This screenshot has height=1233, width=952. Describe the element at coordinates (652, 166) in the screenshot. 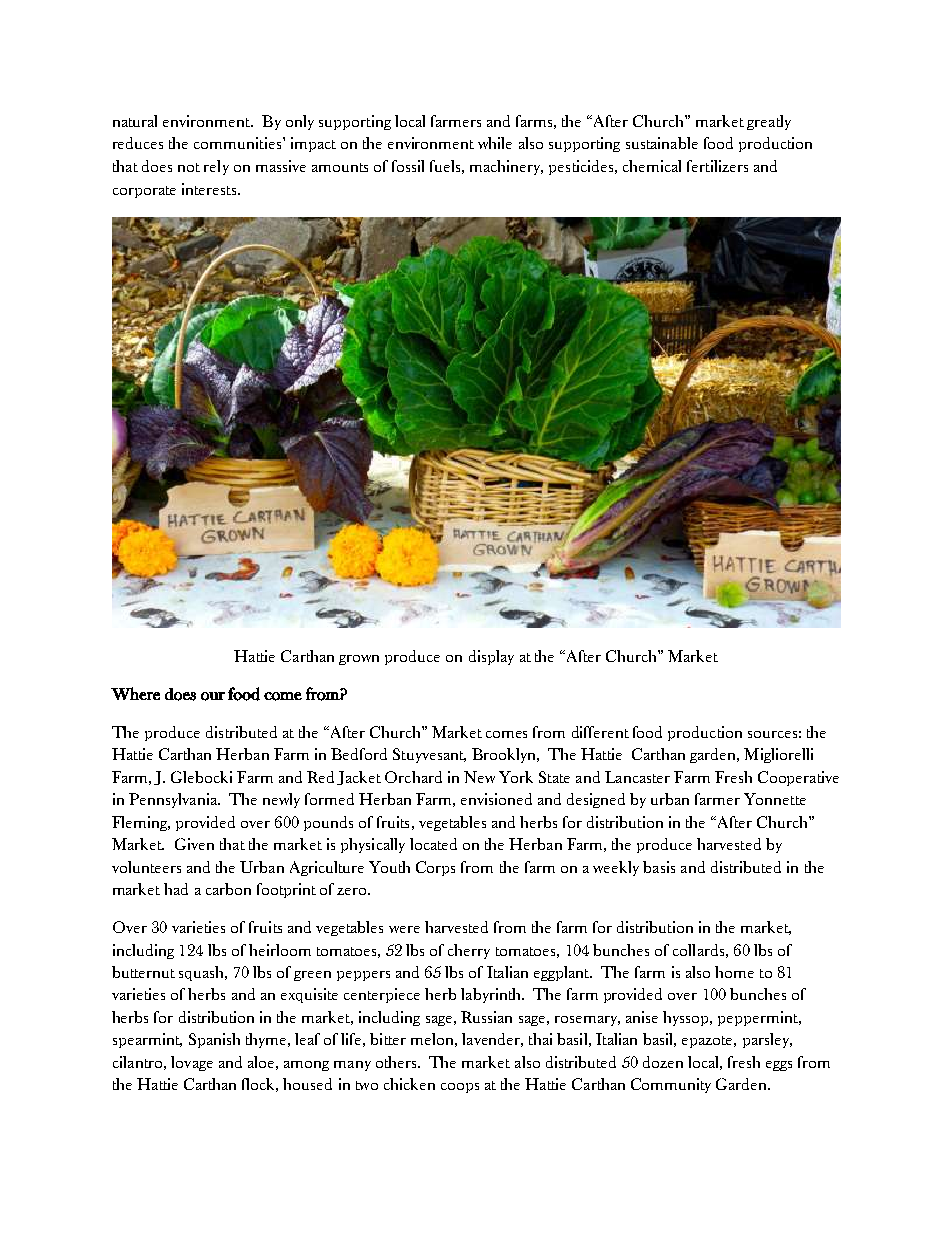

I see `chemical` at that location.
